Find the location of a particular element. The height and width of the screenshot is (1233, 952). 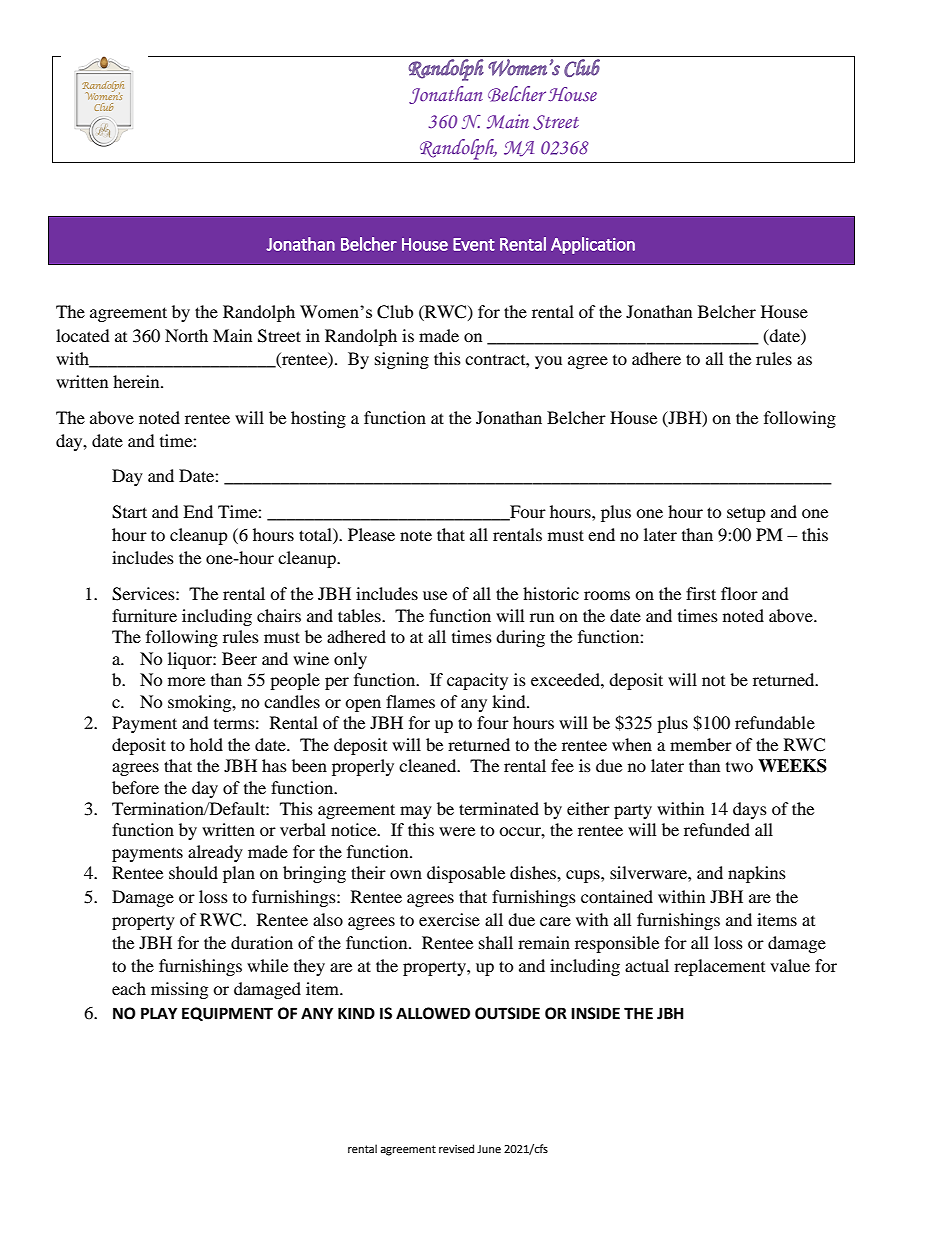

setup is located at coordinates (746, 514).
